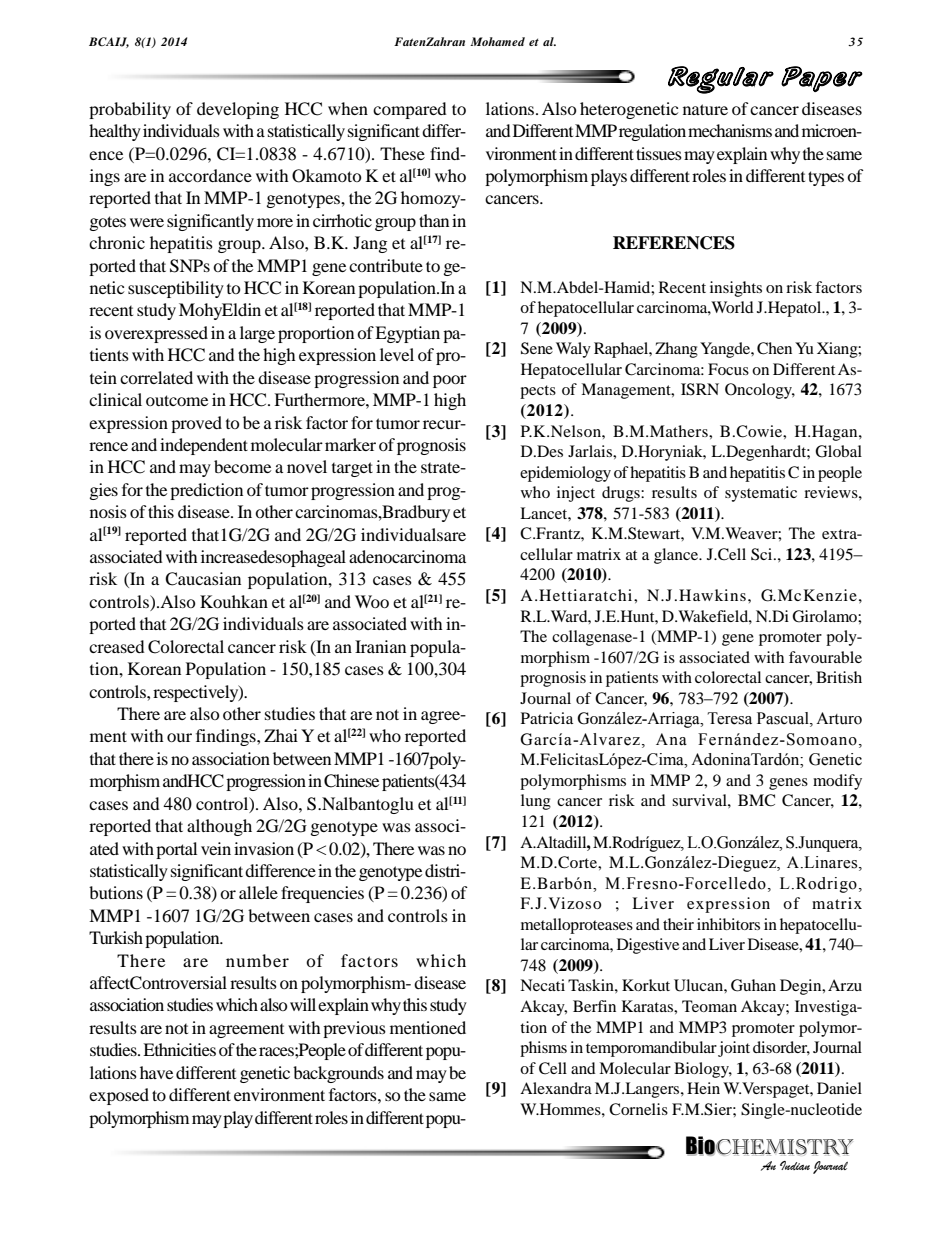 Image resolution: width=952 pixels, height=1233 pixels. Describe the element at coordinates (219, 827) in the screenshot. I see `although` at that location.
